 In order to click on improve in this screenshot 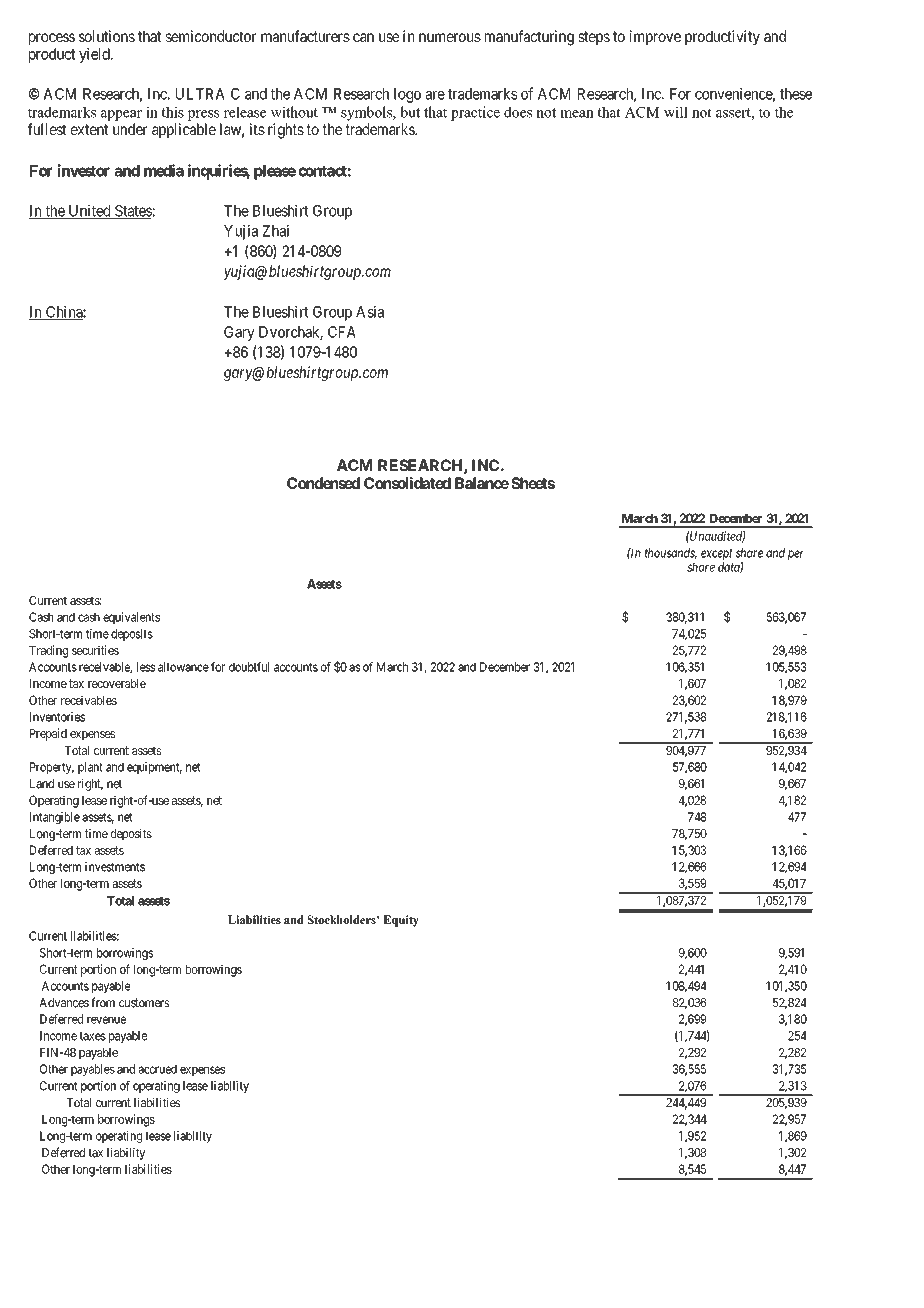, I will do `click(655, 37)`.
